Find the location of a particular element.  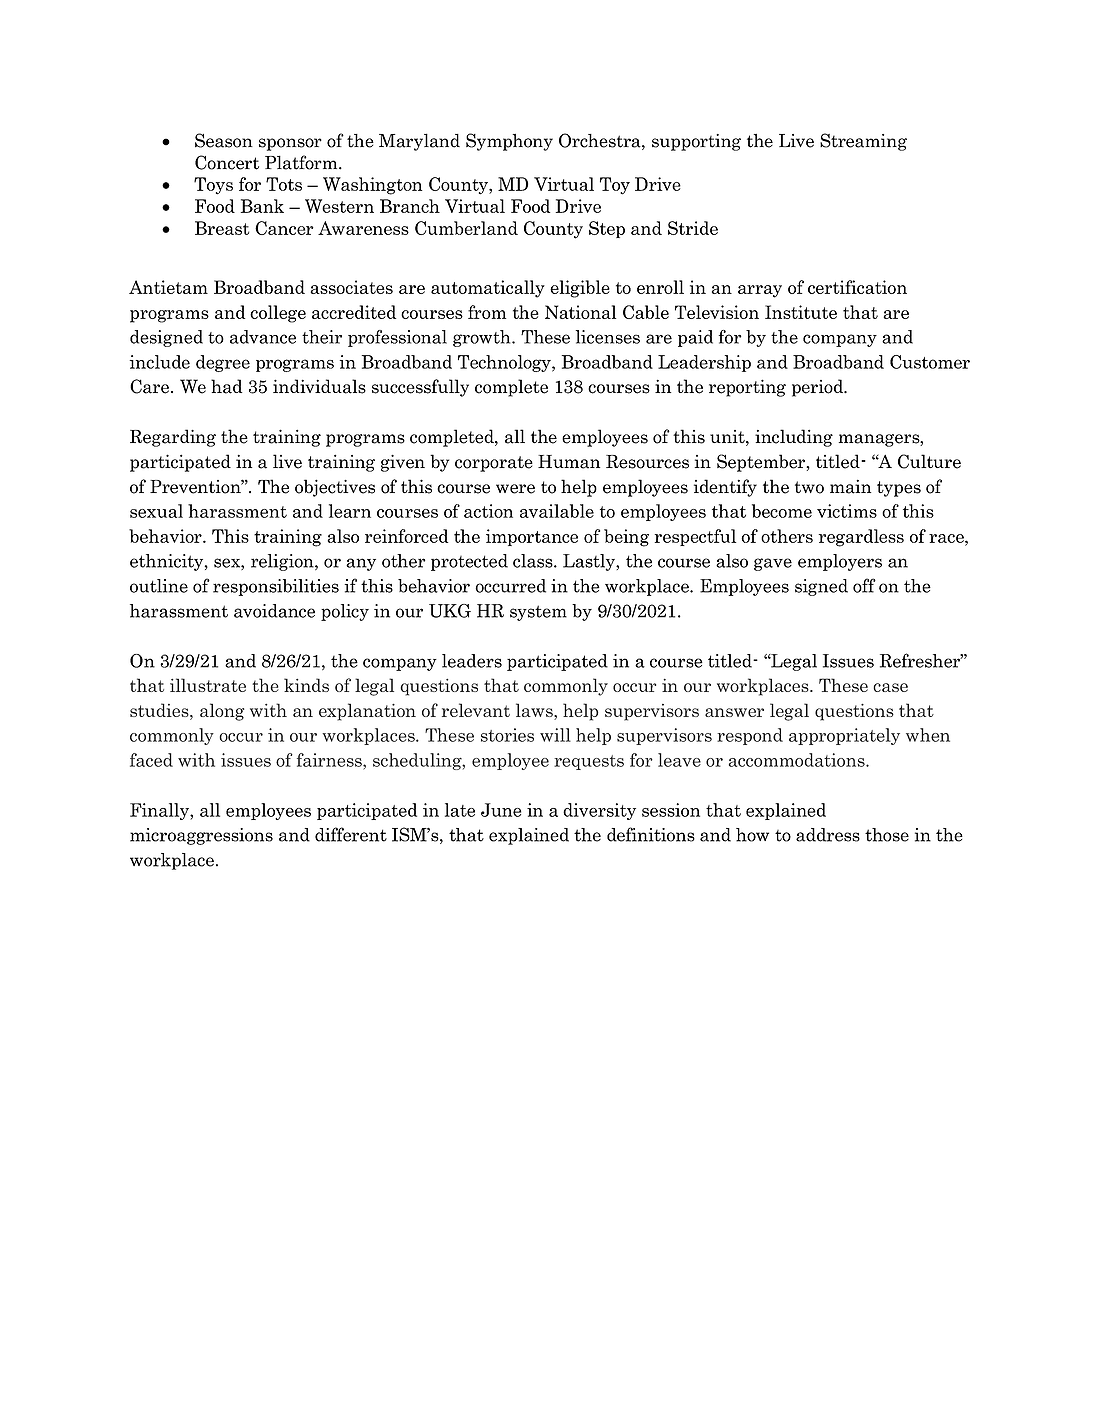

June is located at coordinates (501, 810).
